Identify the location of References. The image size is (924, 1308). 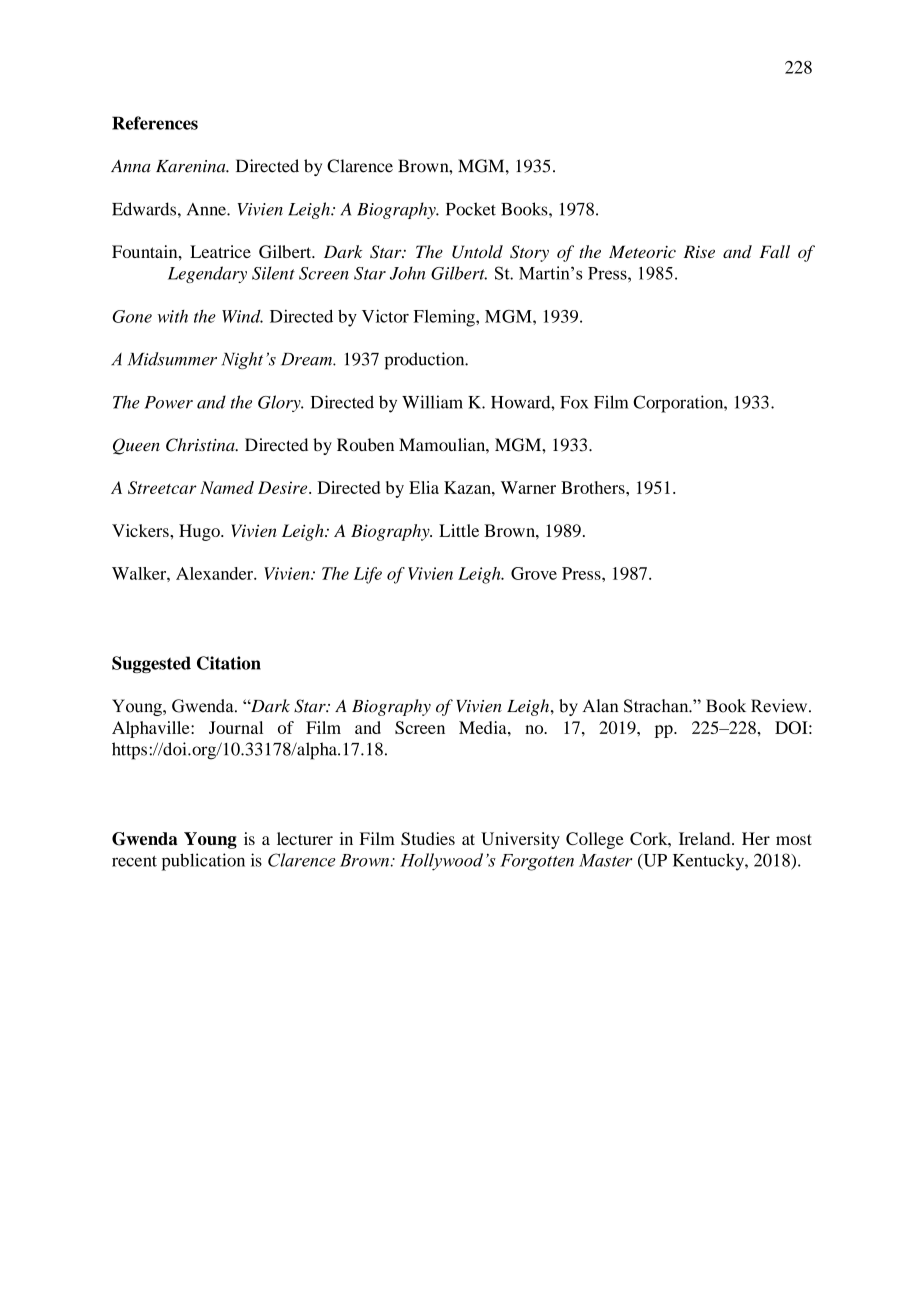
(155, 123).
